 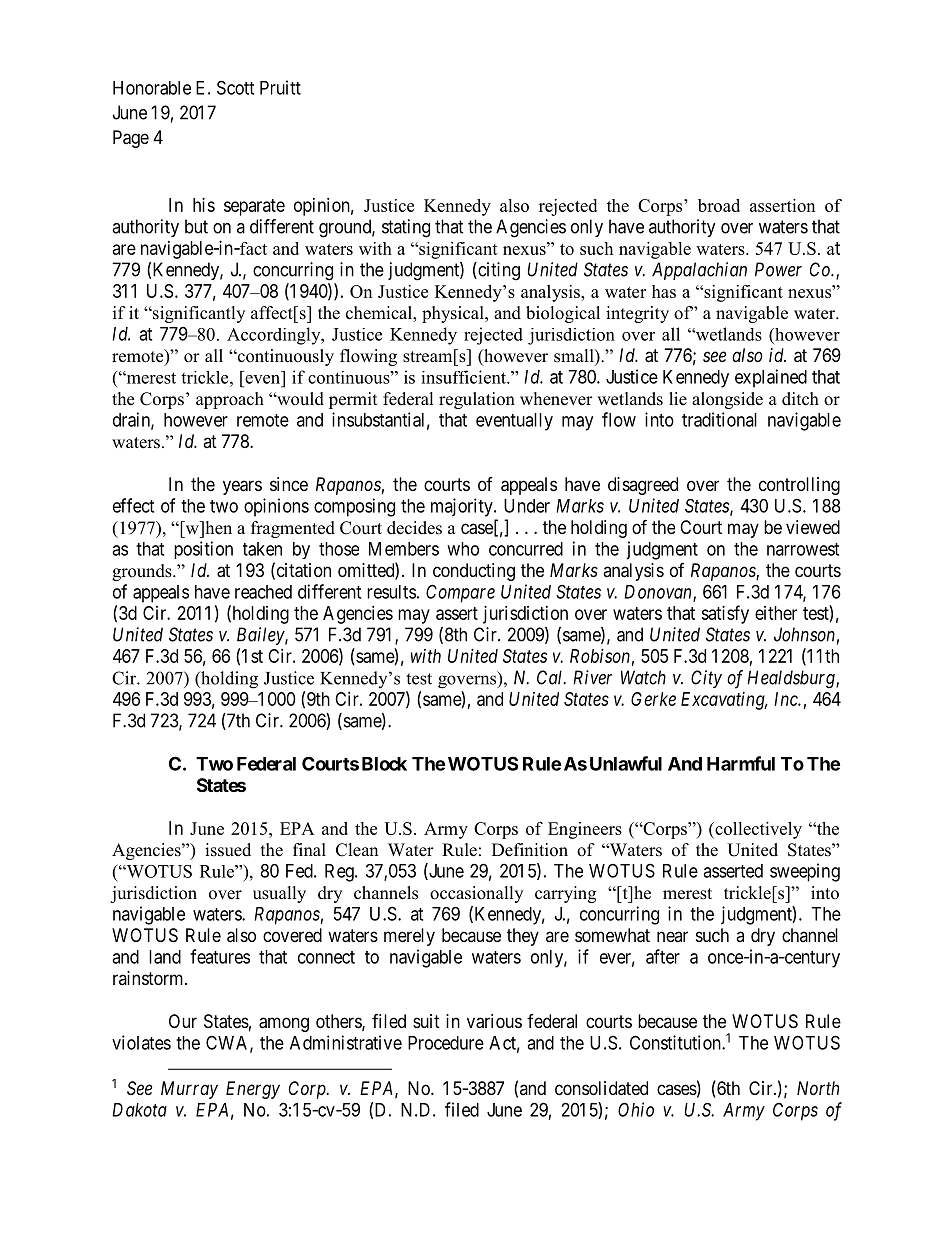 I want to click on Scott, so click(x=235, y=87).
